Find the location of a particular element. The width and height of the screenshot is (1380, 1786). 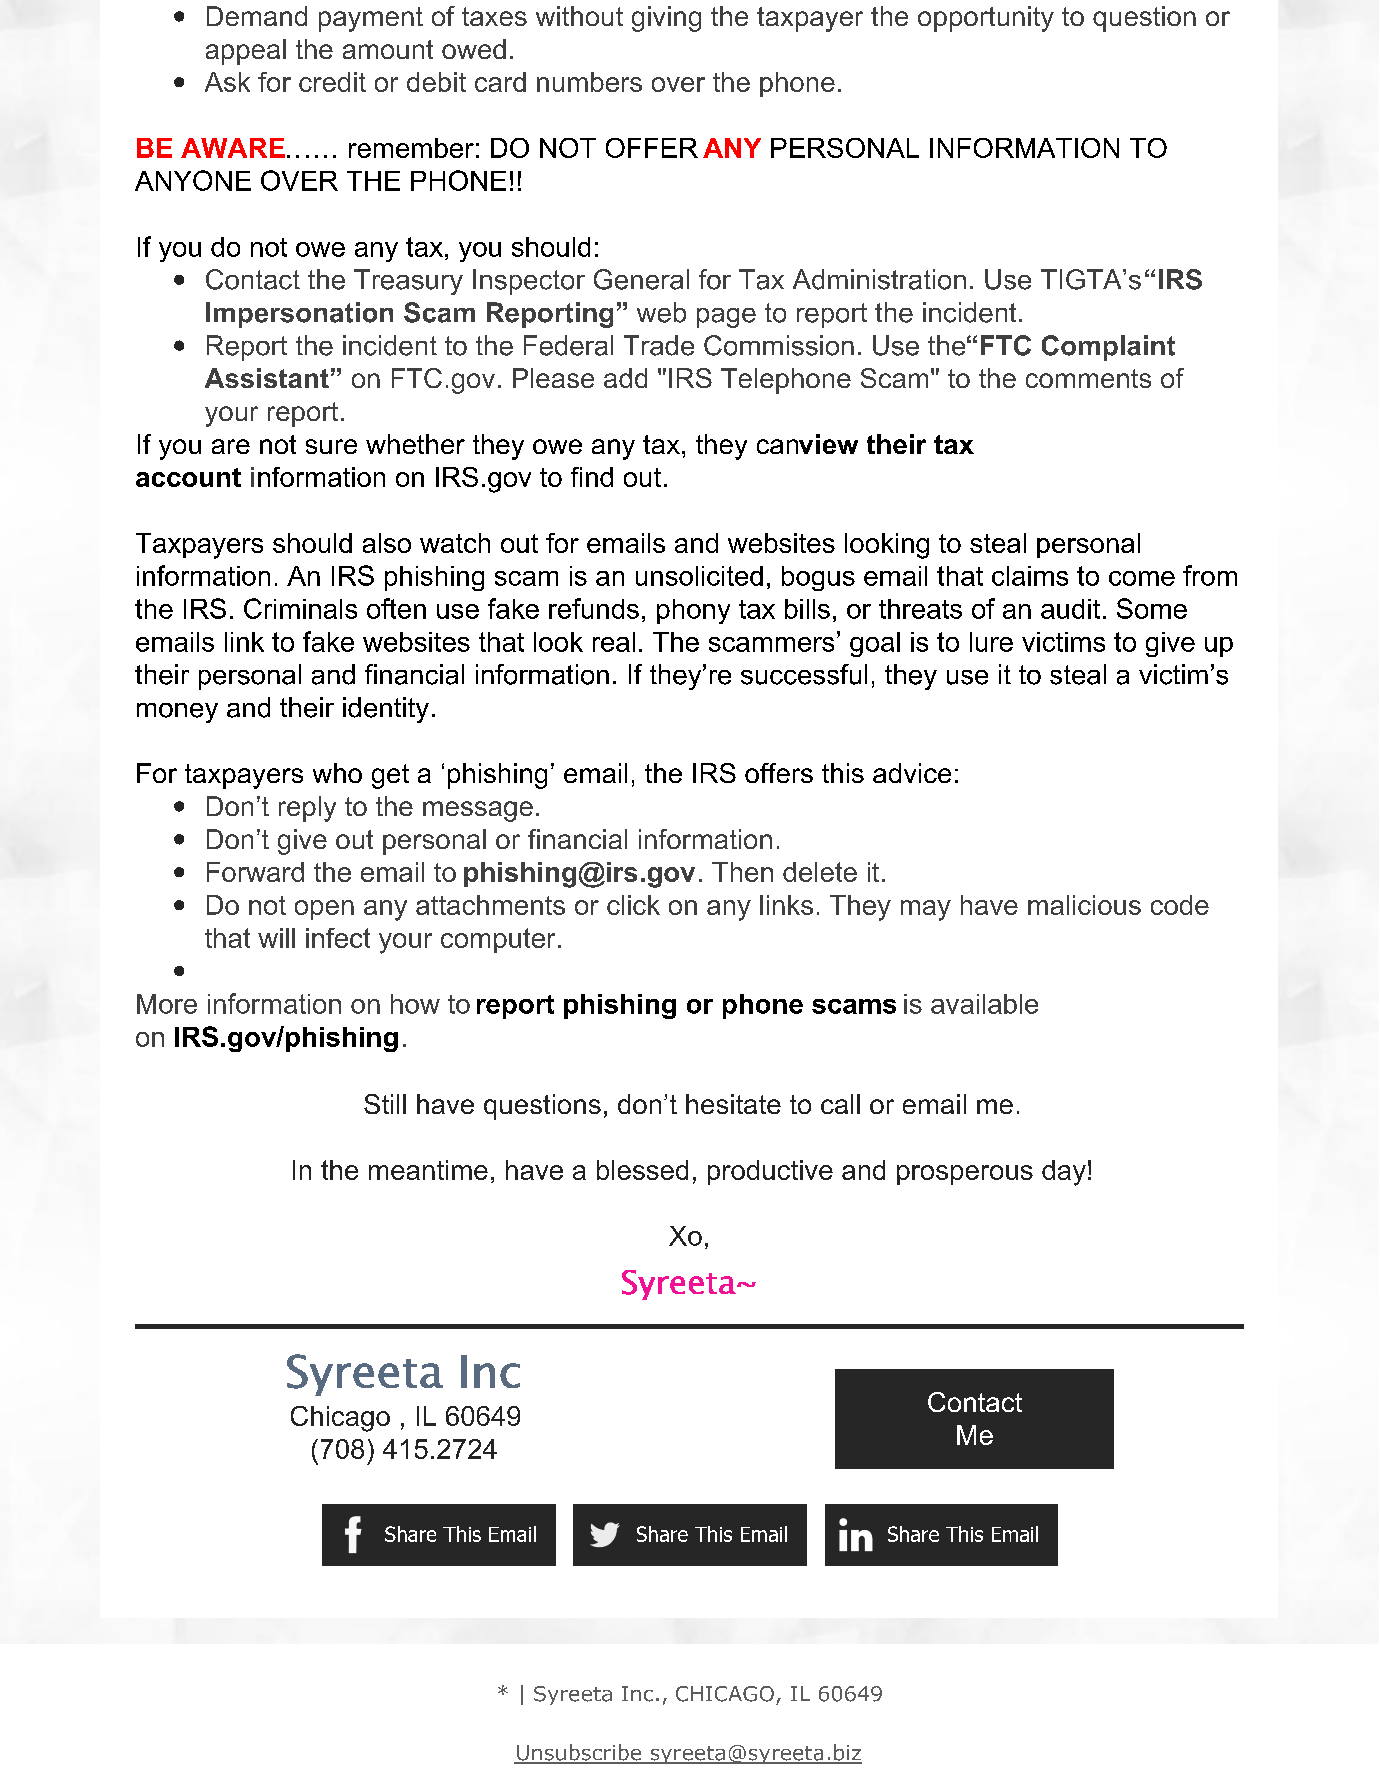

opportunity is located at coordinates (986, 19).
